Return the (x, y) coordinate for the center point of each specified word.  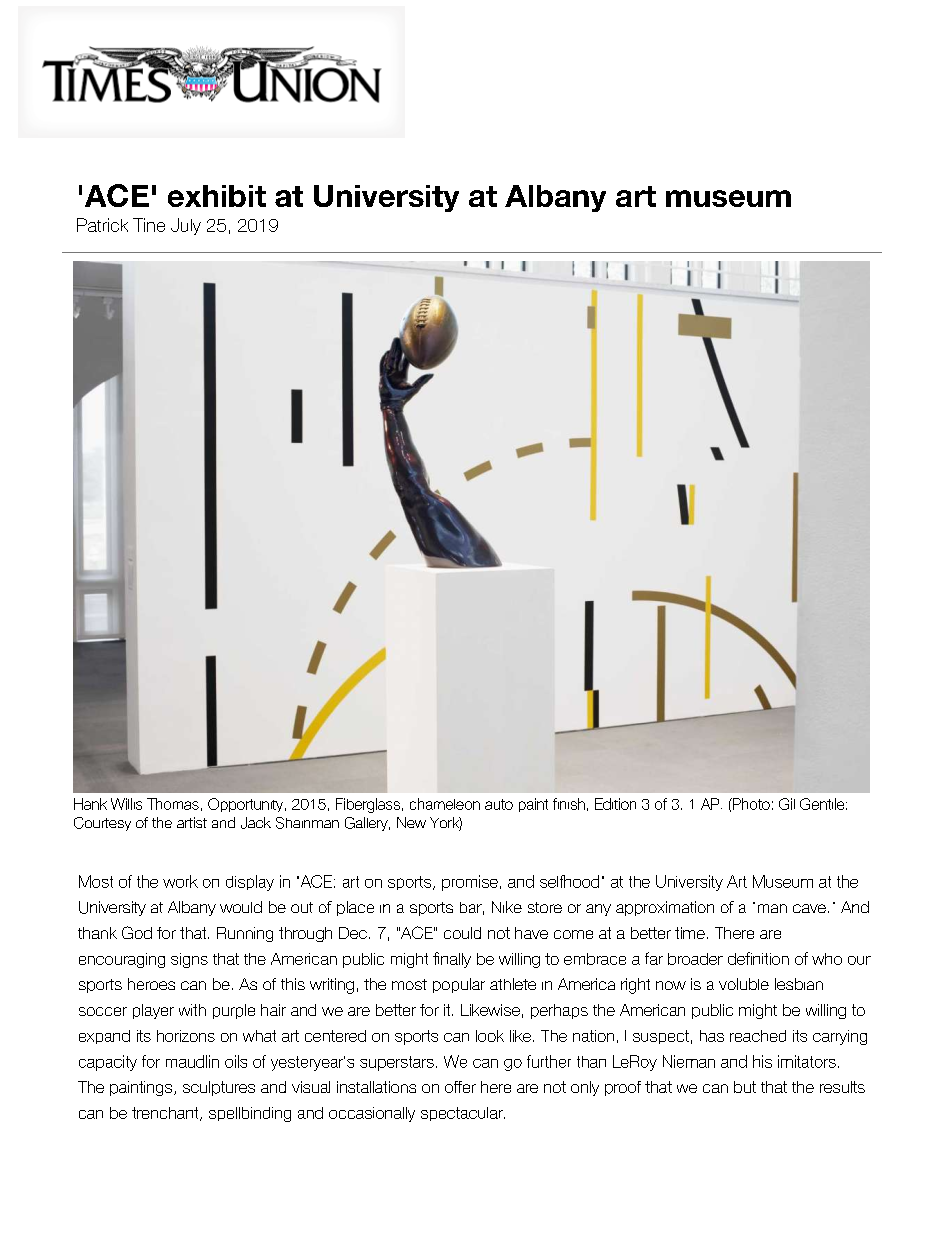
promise (470, 883)
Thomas (173, 804)
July (186, 226)
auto (499, 804)
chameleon (445, 804)
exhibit (217, 196)
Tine (149, 225)
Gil (787, 804)
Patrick (102, 225)
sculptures (219, 1088)
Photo (750, 804)
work (180, 881)
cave (809, 908)
